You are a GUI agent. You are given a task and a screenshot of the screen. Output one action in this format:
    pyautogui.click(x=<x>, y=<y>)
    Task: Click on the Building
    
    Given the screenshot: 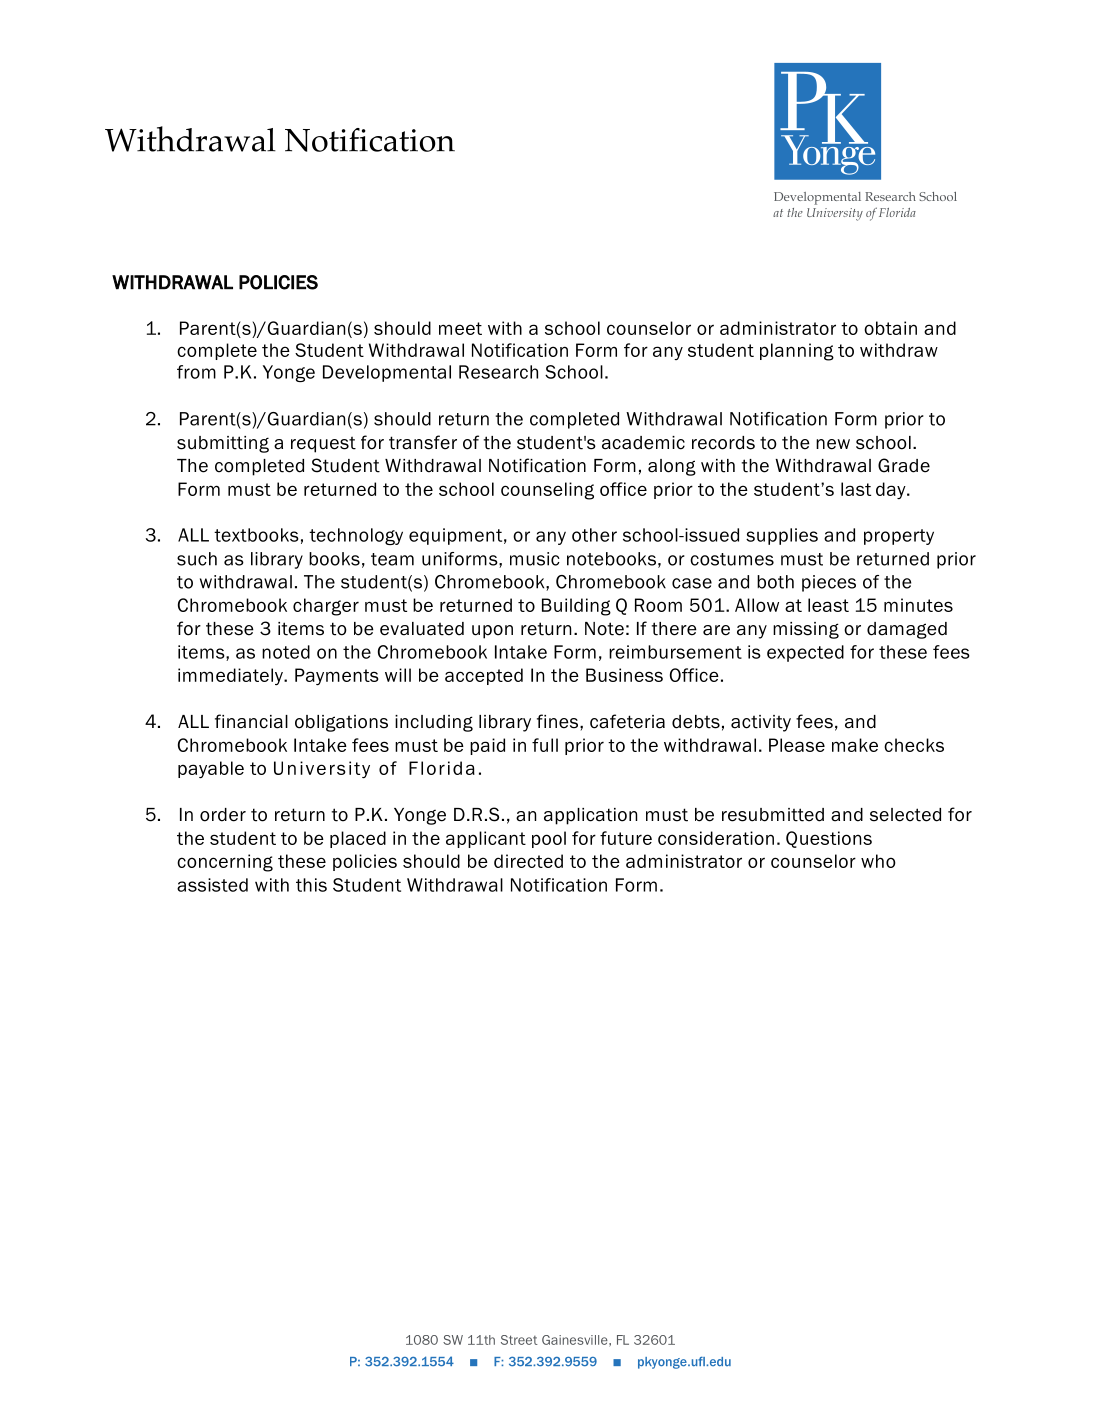 What is the action you would take?
    pyautogui.click(x=576, y=607)
